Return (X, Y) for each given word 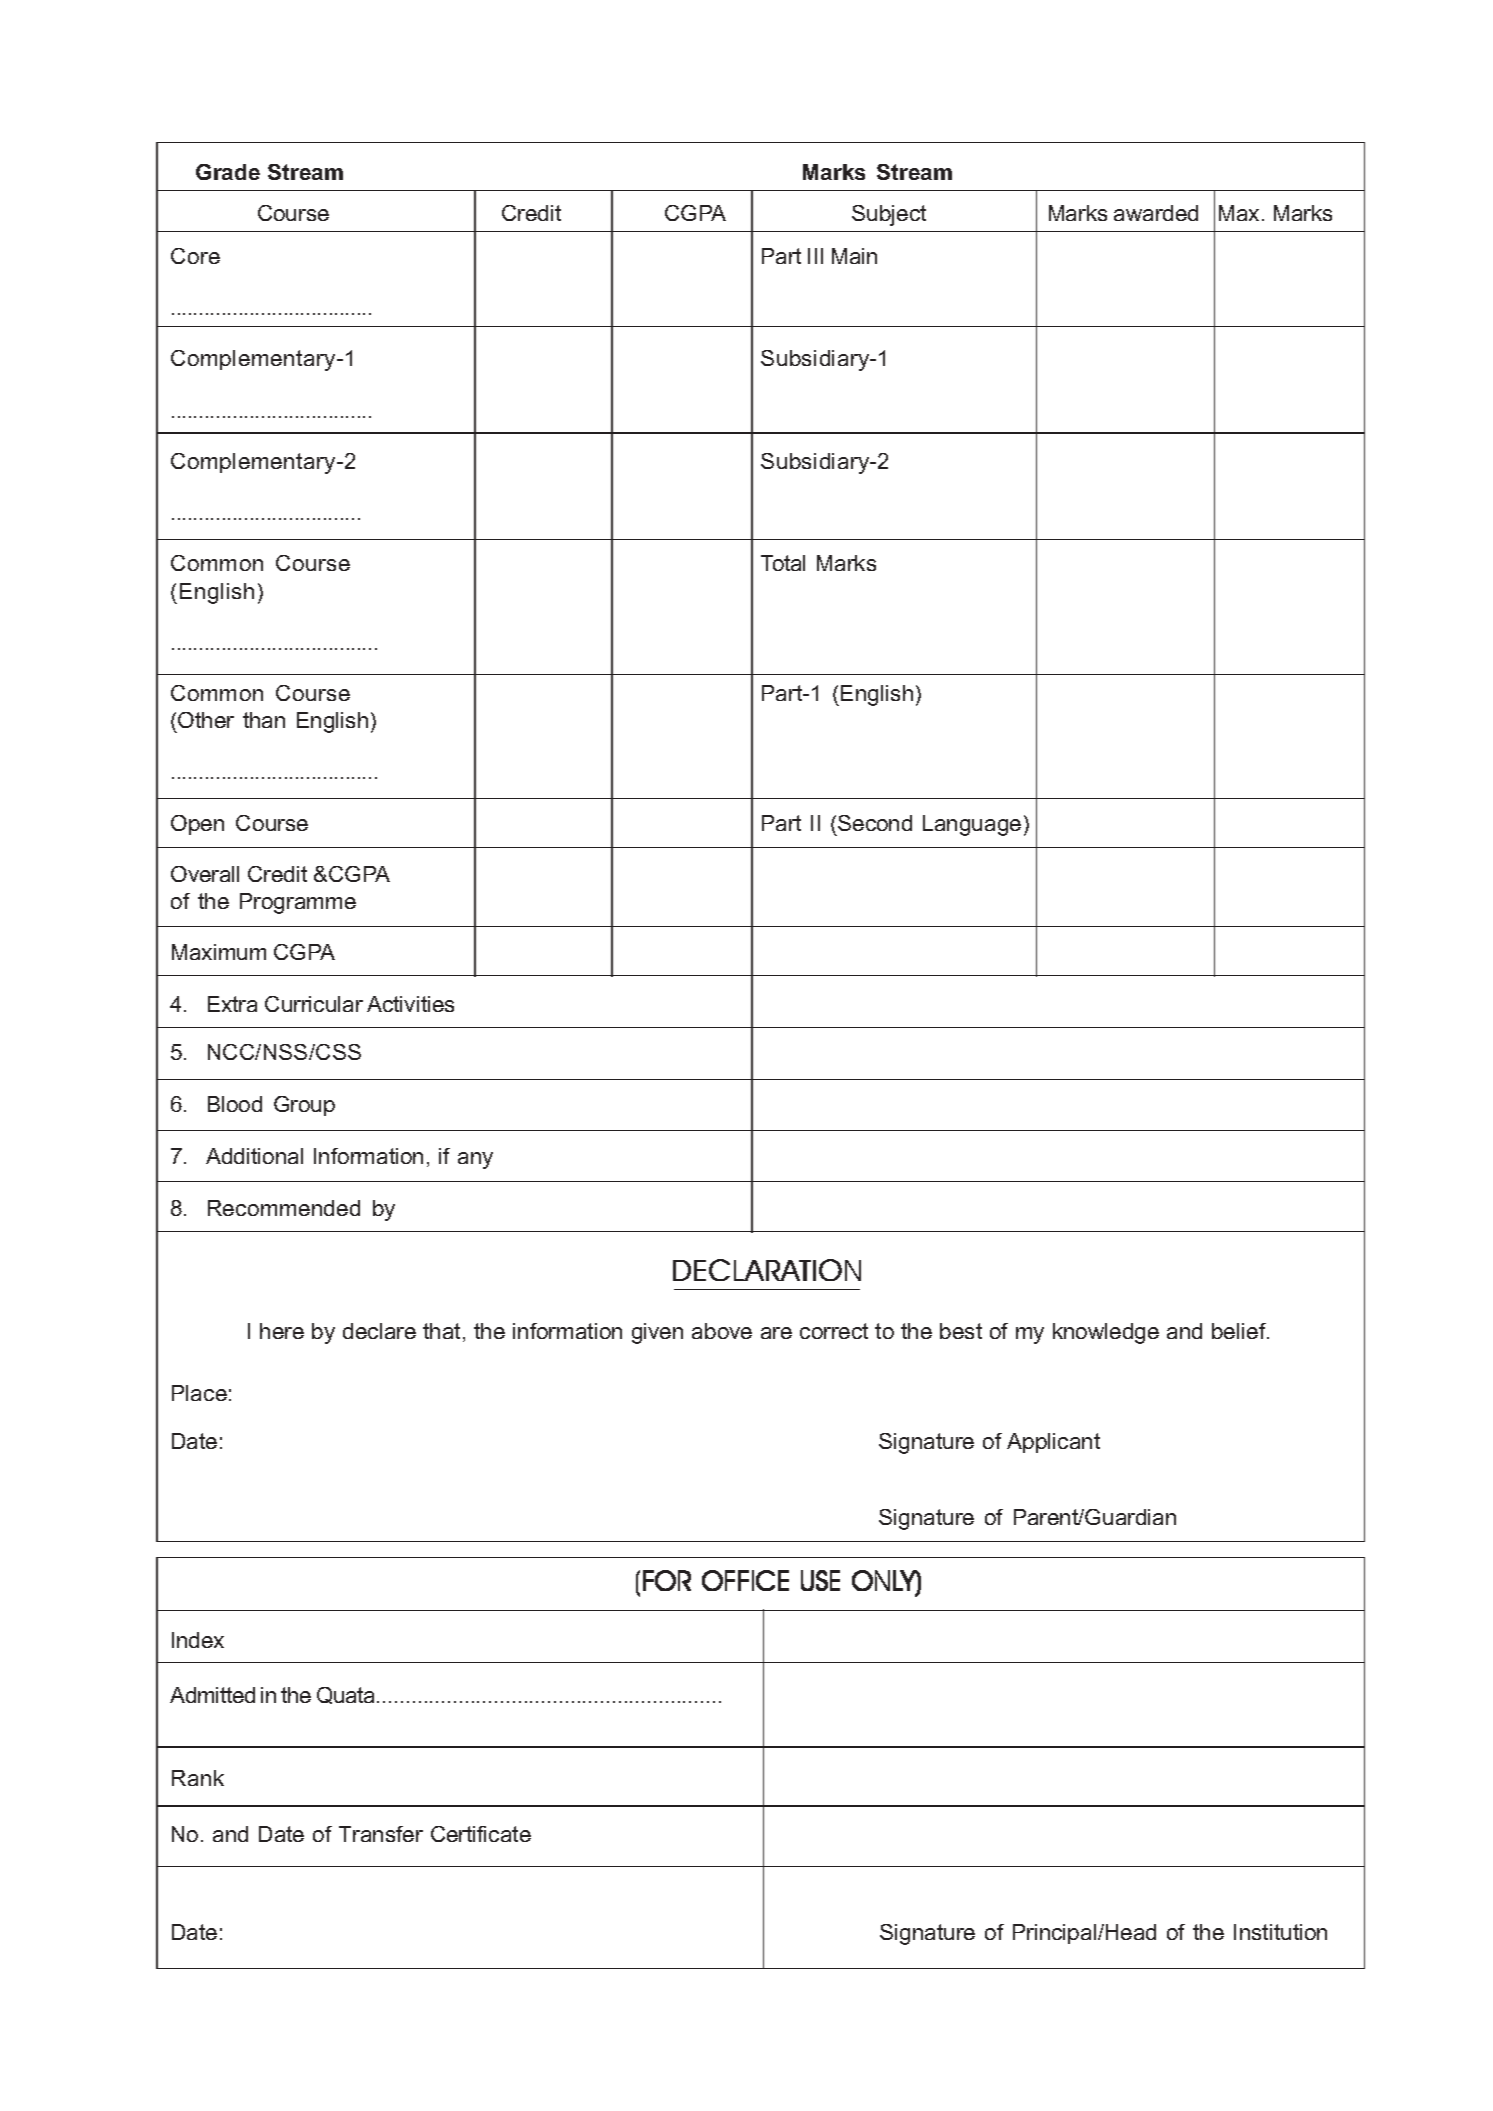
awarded (1156, 213)
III (815, 256)
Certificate (481, 1834)
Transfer (381, 1834)
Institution (1280, 1932)
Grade (228, 172)
